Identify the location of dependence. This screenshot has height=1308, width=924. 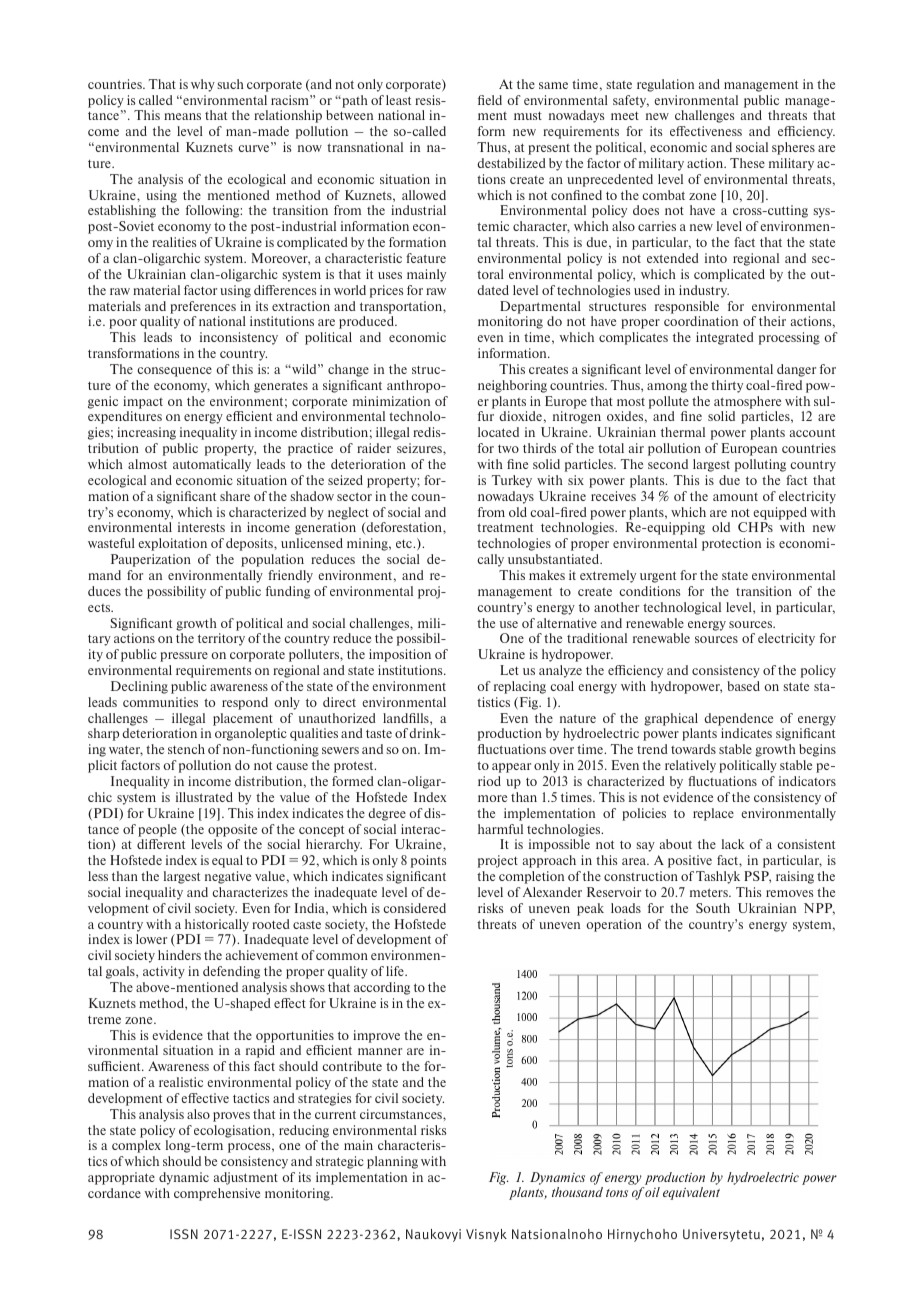
(738, 719).
